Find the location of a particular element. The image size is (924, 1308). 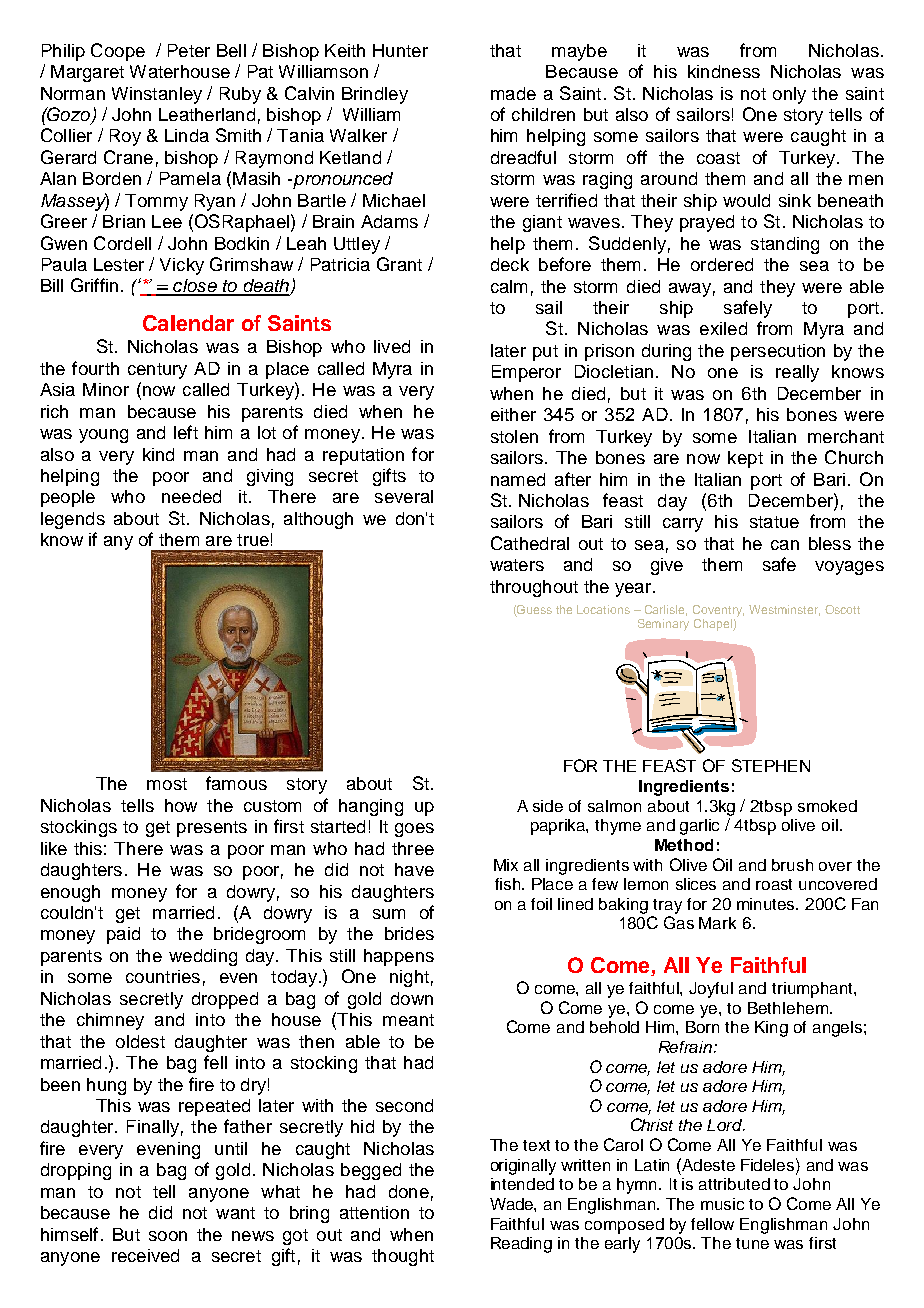

soon is located at coordinates (168, 1236).
